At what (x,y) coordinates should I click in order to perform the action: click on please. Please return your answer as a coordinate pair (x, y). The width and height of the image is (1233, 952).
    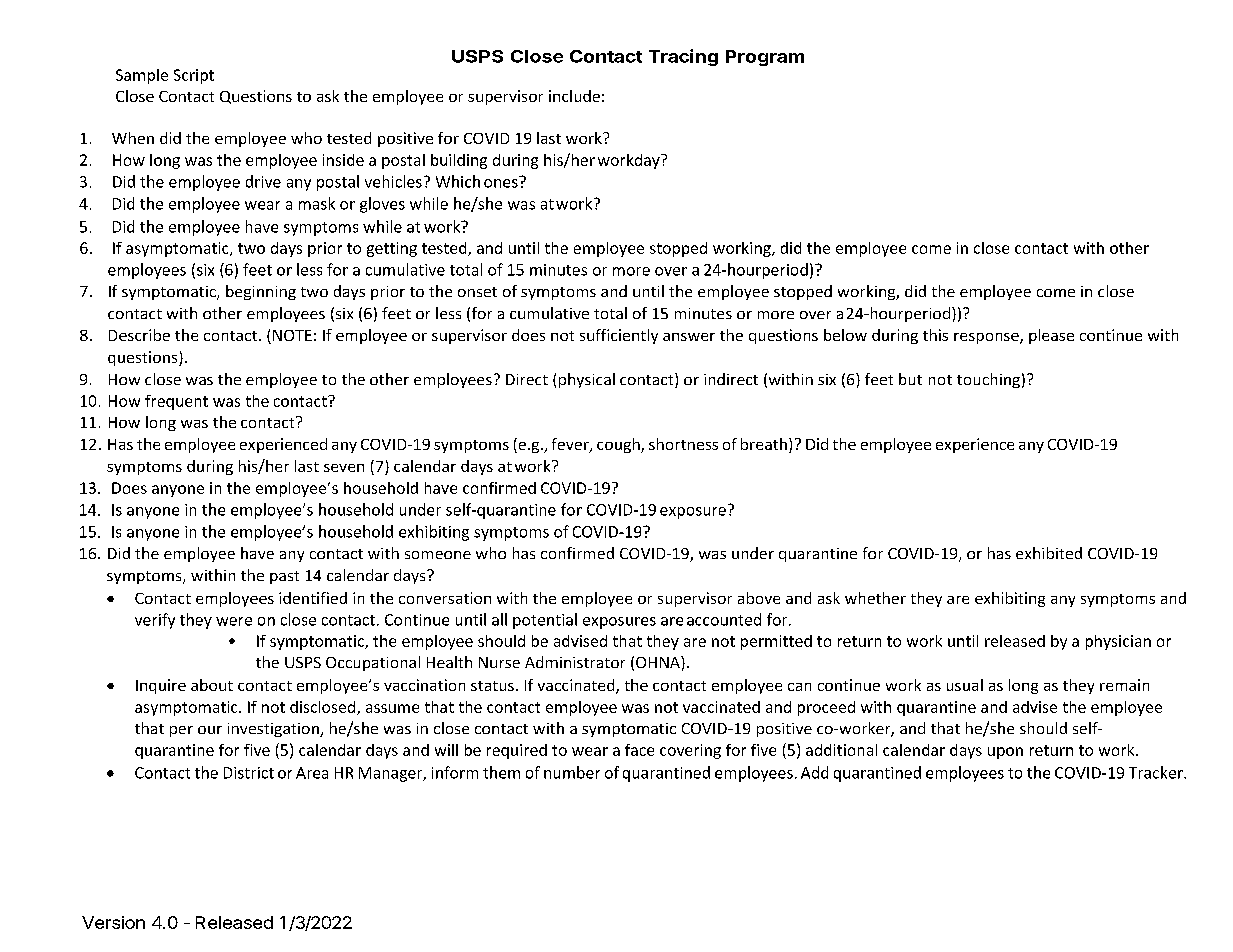
    Looking at the image, I should click on (1051, 336).
